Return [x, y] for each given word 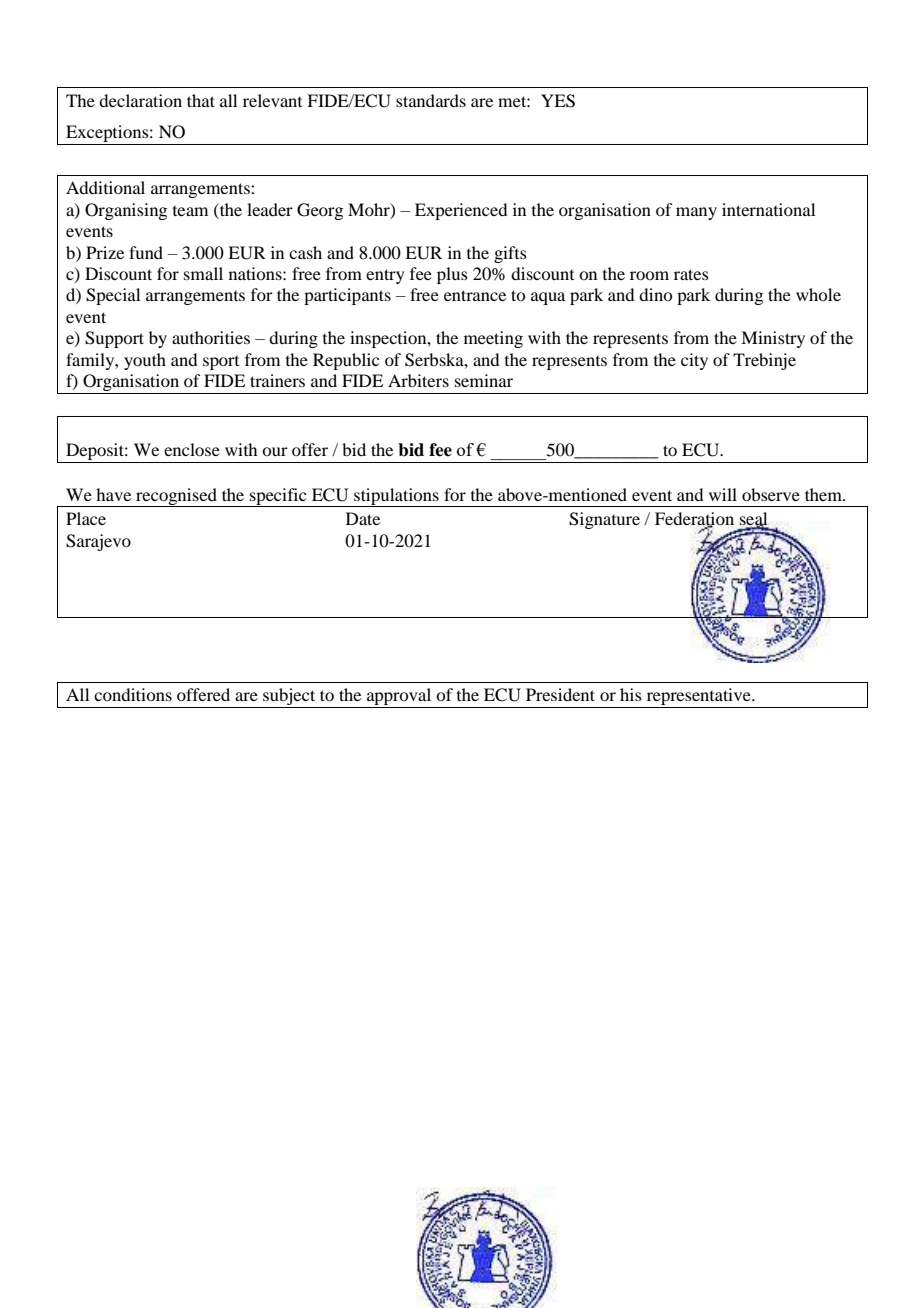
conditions [133, 694]
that [201, 100]
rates [691, 274]
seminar [484, 380]
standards [431, 100]
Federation [694, 520]
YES [558, 101]
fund [146, 252]
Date [363, 518]
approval [399, 698]
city [694, 361]
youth [145, 361]
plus [452, 275]
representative [698, 698]
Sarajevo [98, 542]
